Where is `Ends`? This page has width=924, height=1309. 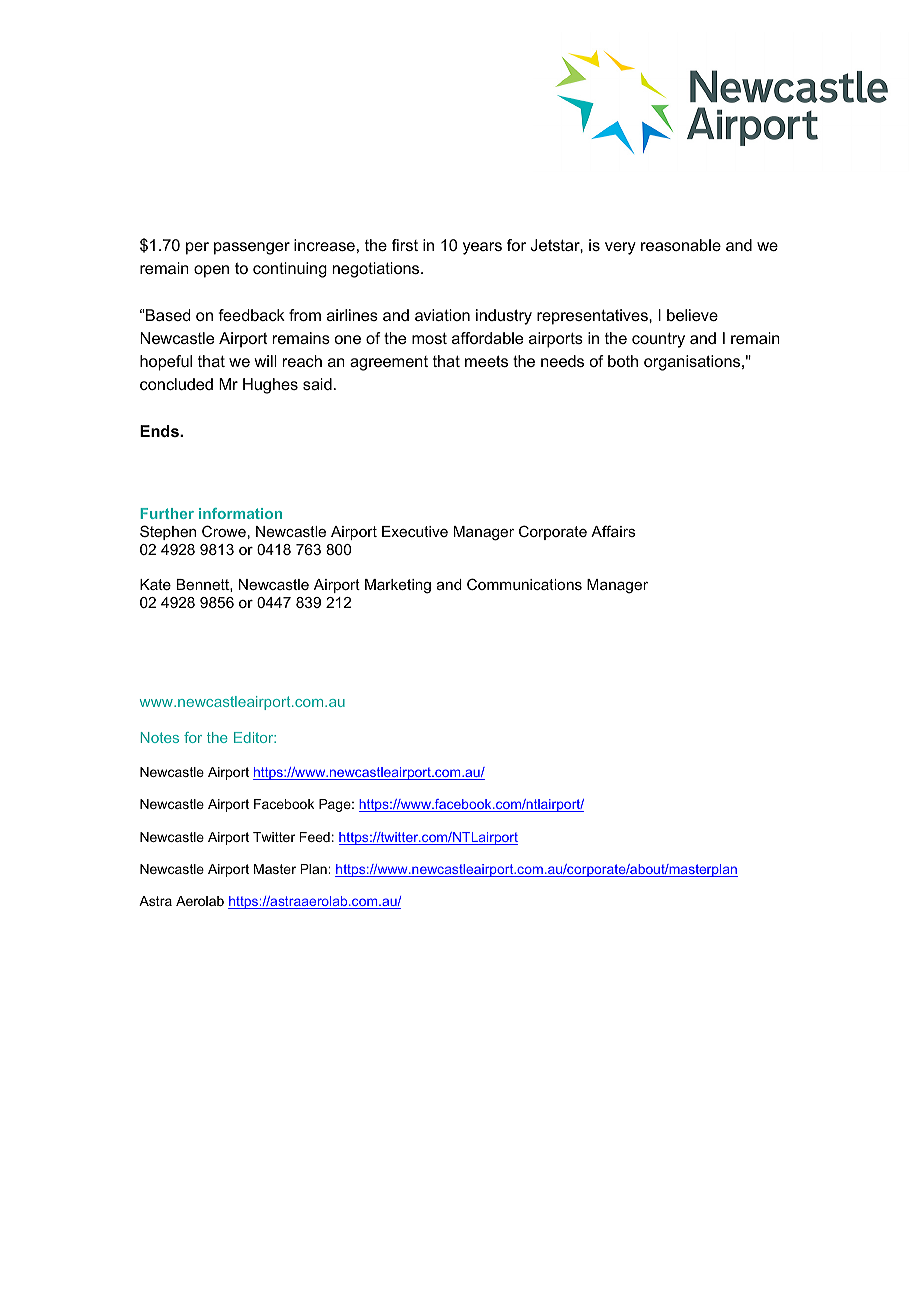 Ends is located at coordinates (160, 431).
